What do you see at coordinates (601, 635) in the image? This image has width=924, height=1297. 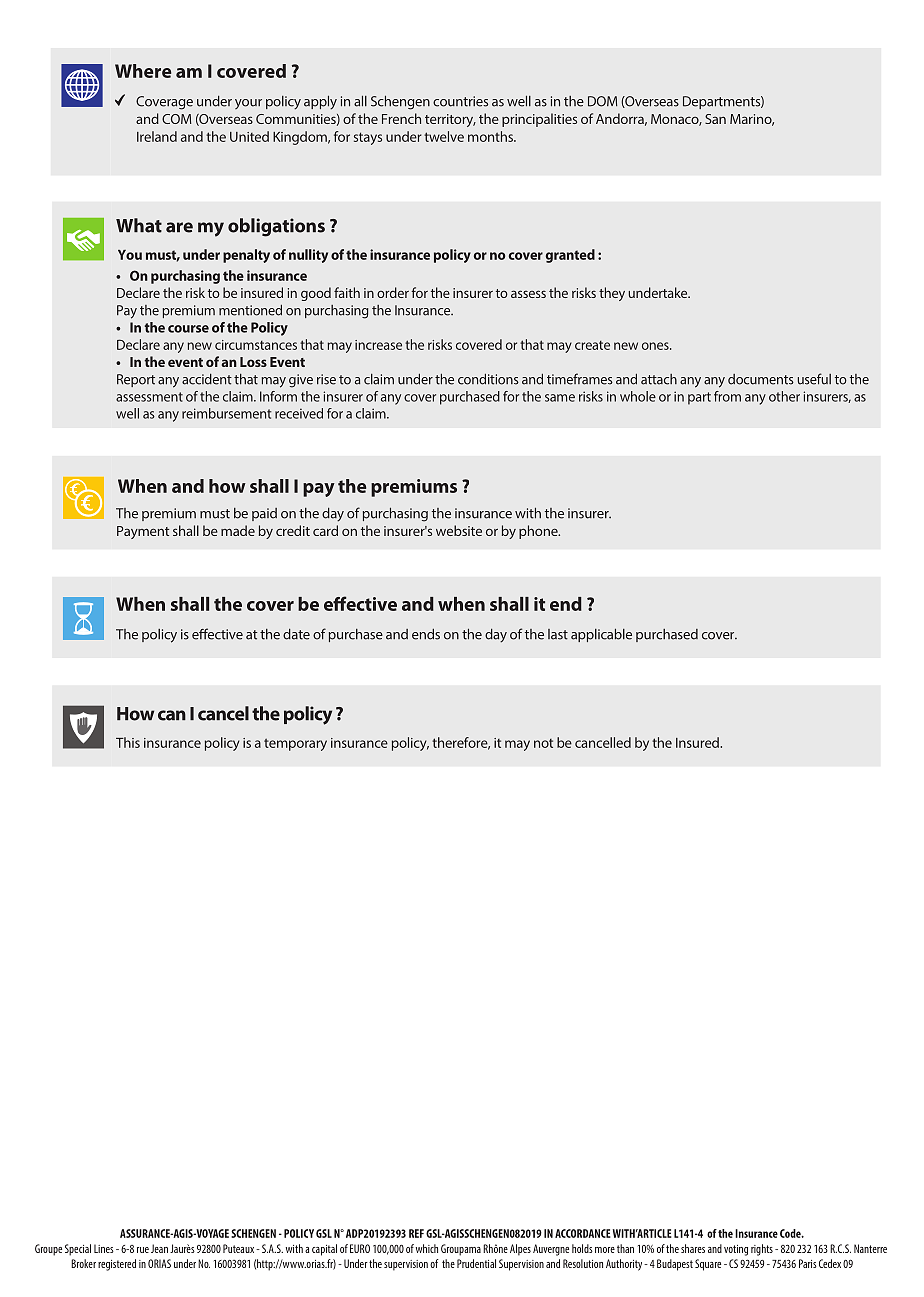 I see `applicable` at bounding box center [601, 635].
